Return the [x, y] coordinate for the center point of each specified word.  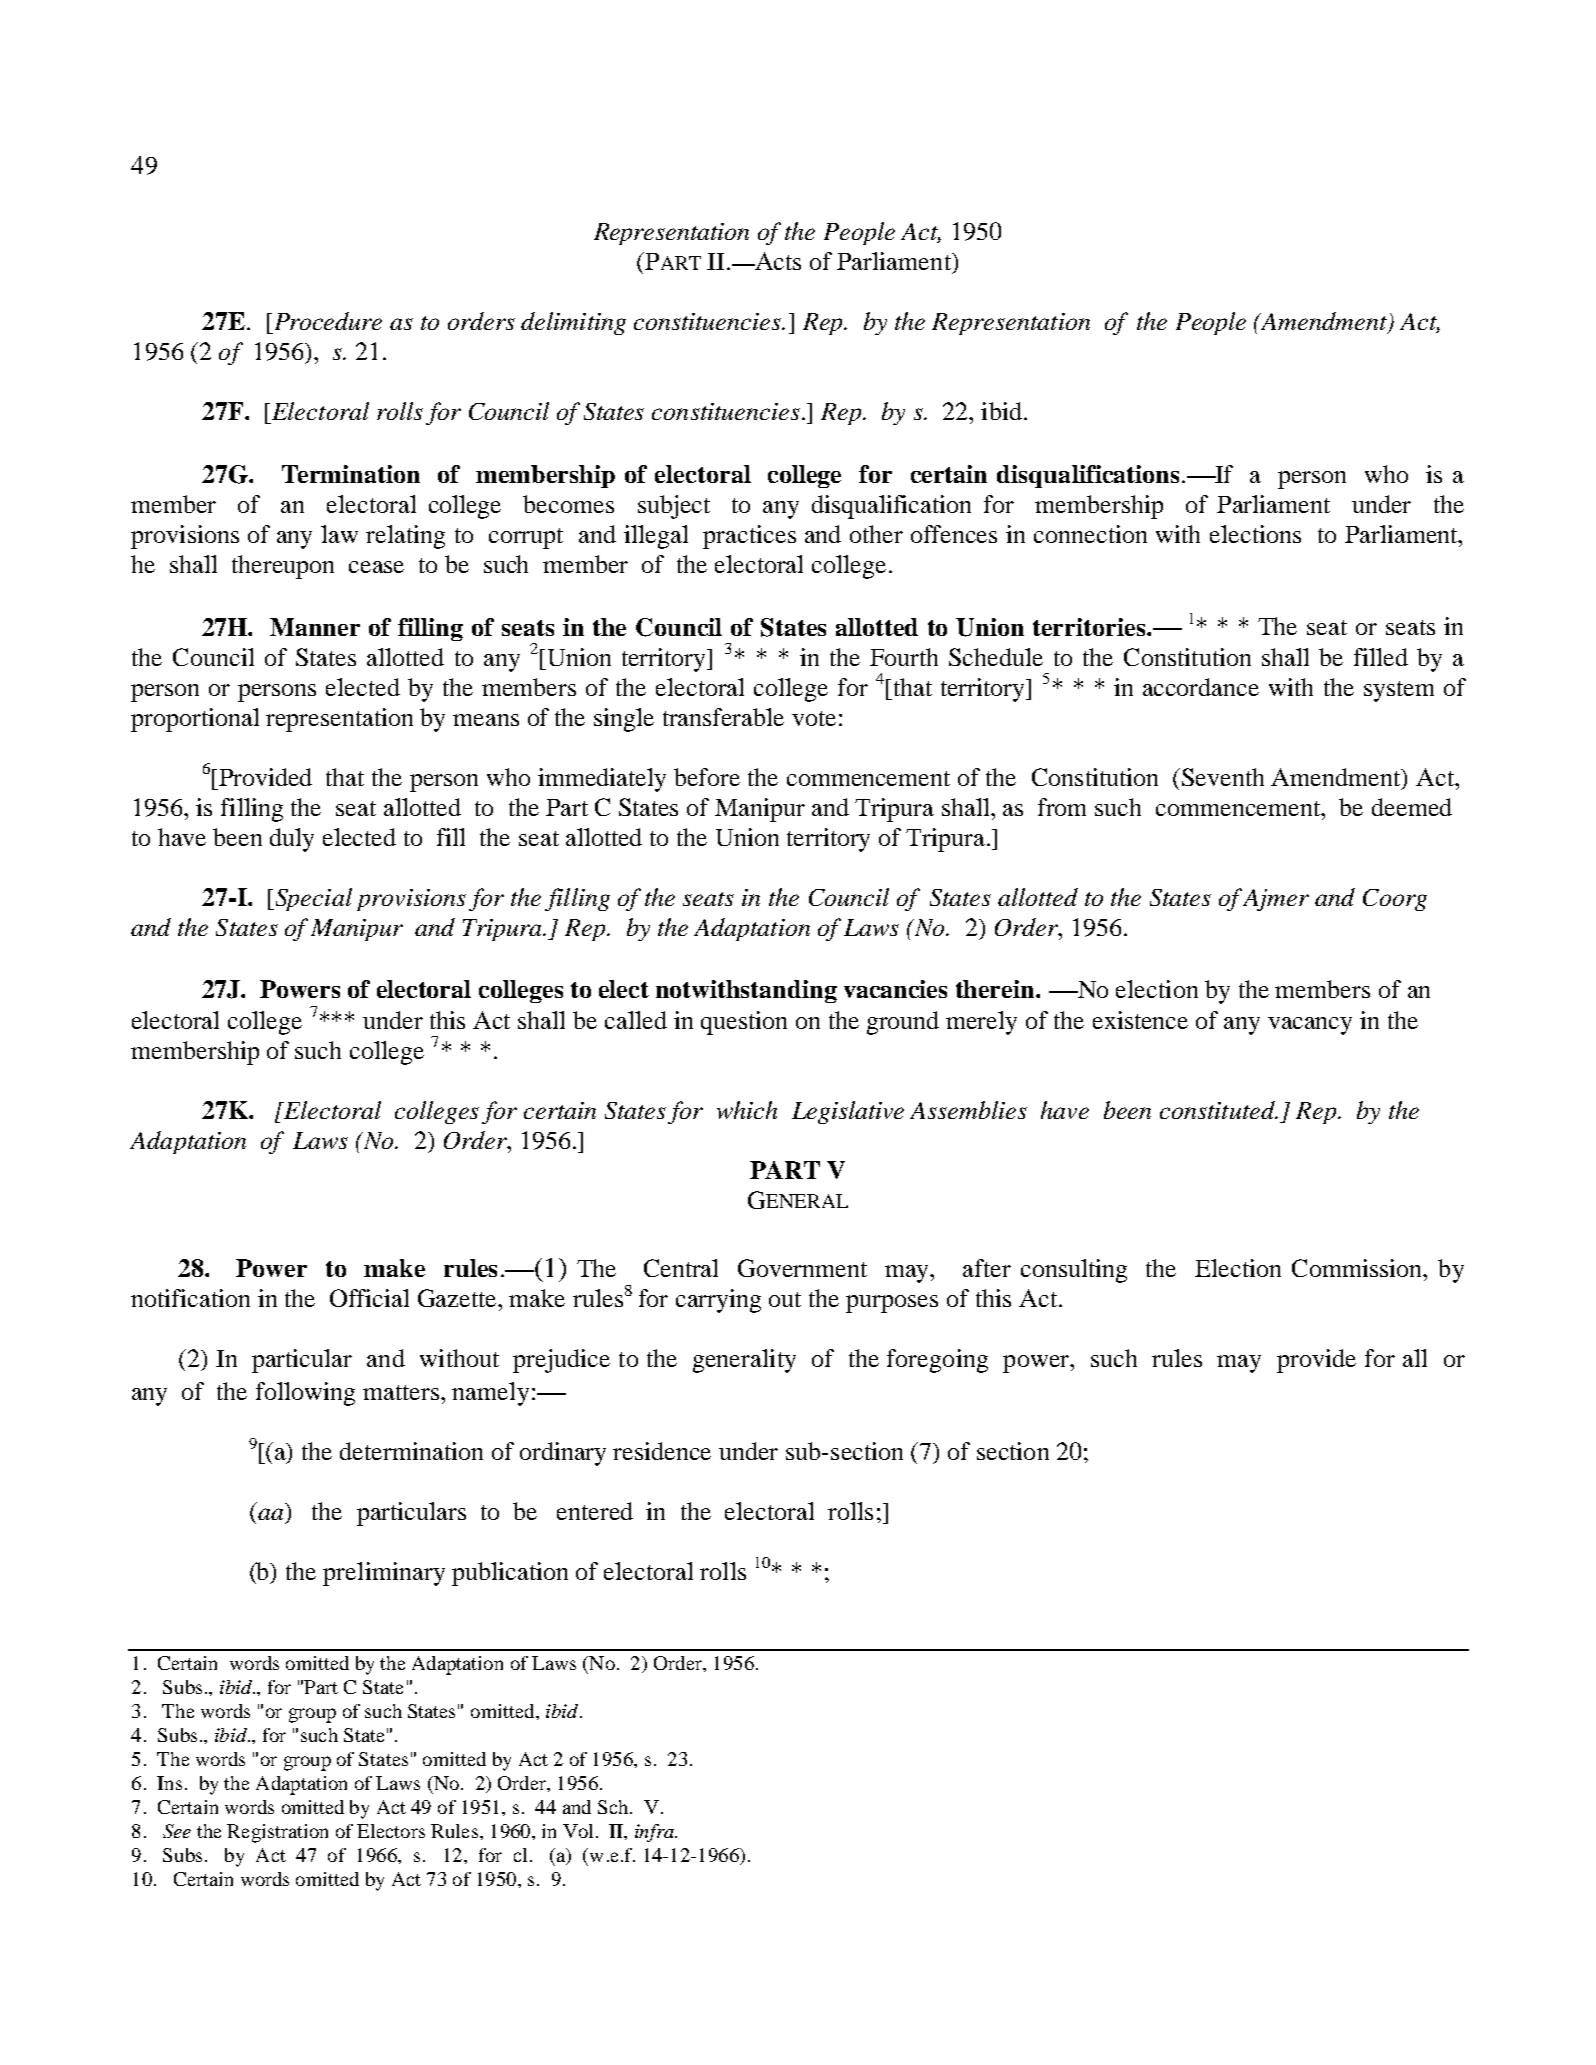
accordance [1201, 687]
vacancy [1310, 1026]
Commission [1358, 1268]
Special [312, 899]
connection [1090, 534]
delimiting [573, 323]
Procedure [326, 321]
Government [802, 1268]
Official [369, 1298]
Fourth [904, 657]
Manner [315, 627]
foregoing [937, 1361]
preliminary [384, 1574]
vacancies [895, 989]
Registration [277, 1833]
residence [662, 1451]
